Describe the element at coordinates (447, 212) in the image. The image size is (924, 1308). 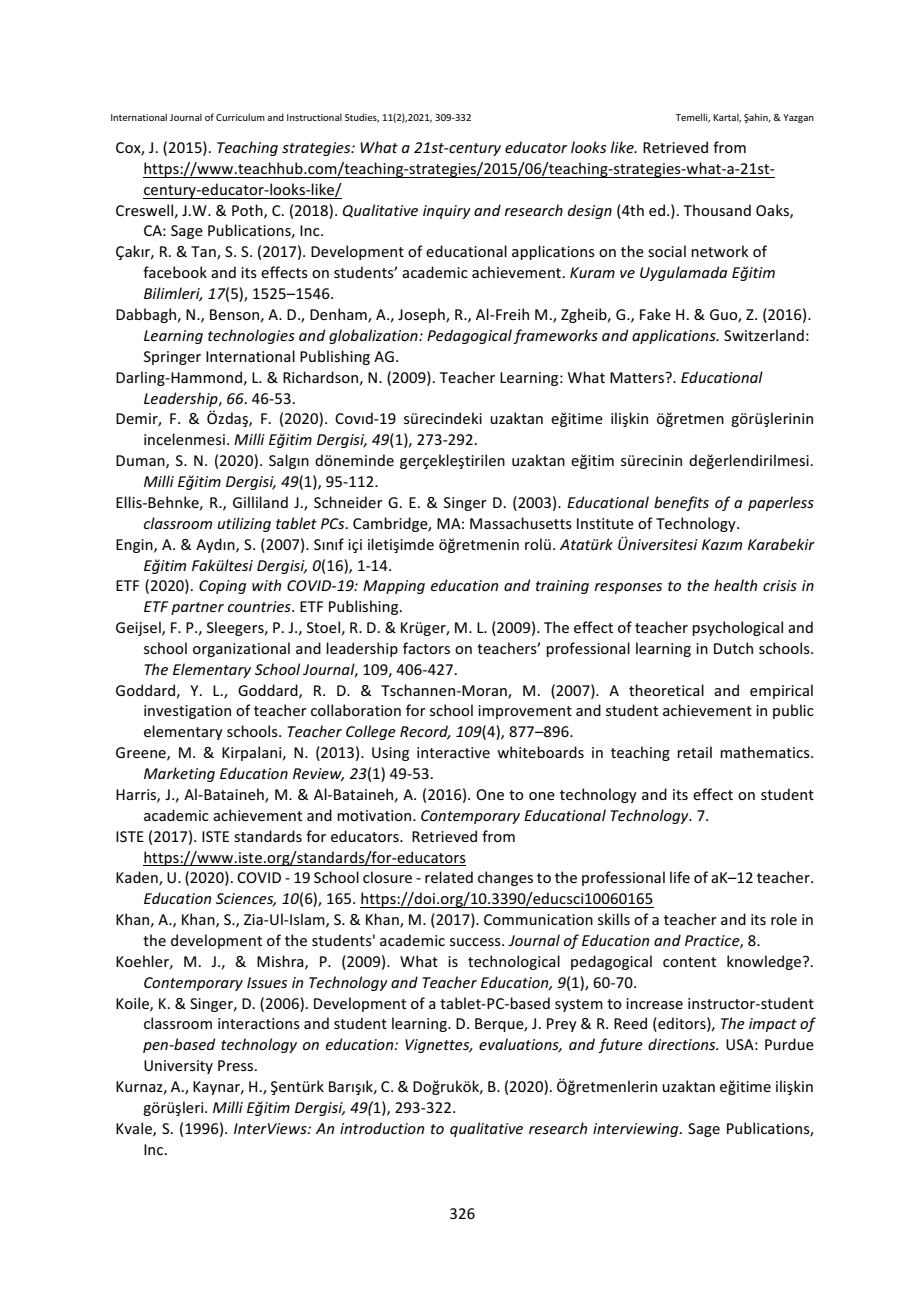
I see `inquiry` at that location.
